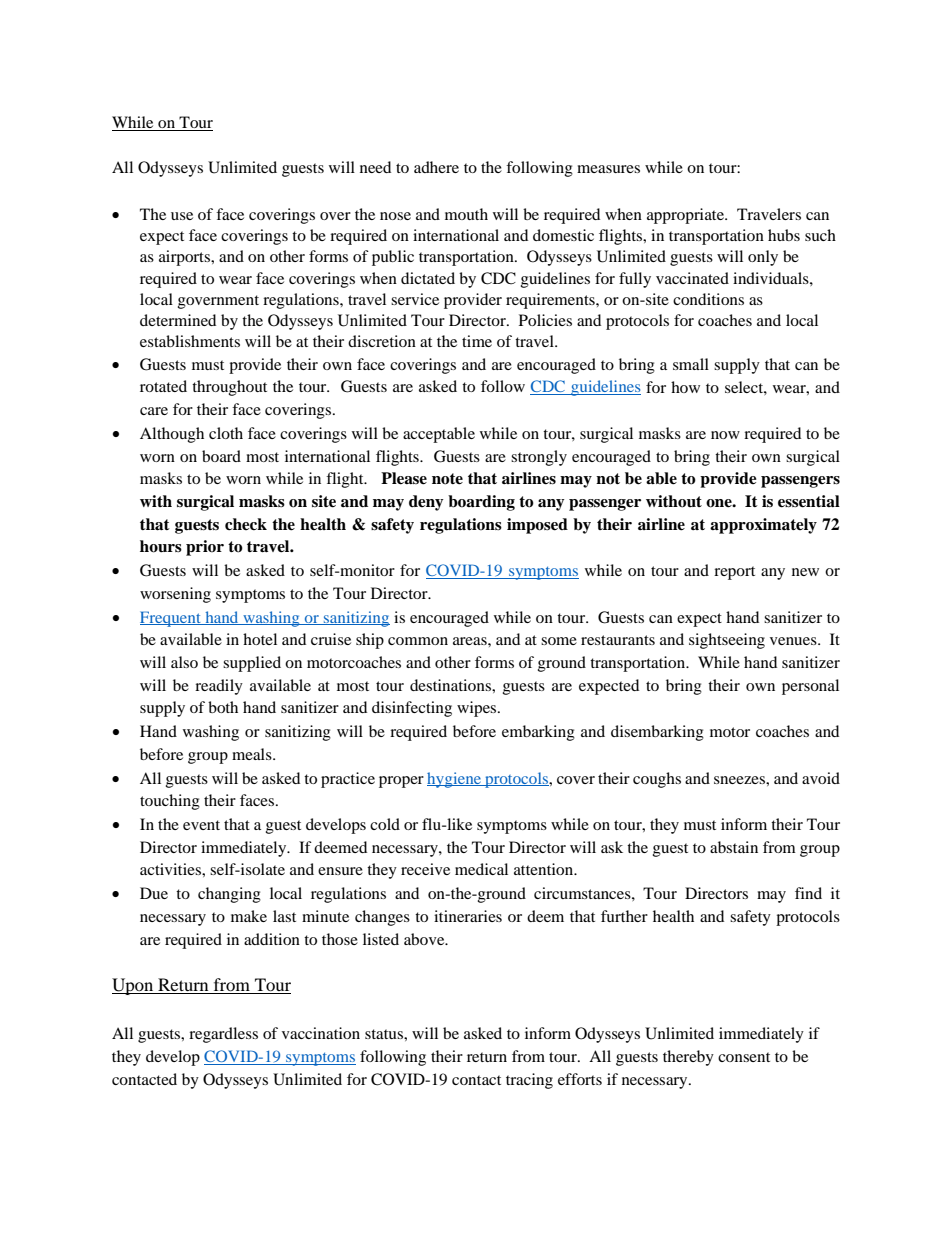 The width and height of the image is (952, 1233). Describe the element at coordinates (466, 214) in the image. I see `mouth` at that location.
